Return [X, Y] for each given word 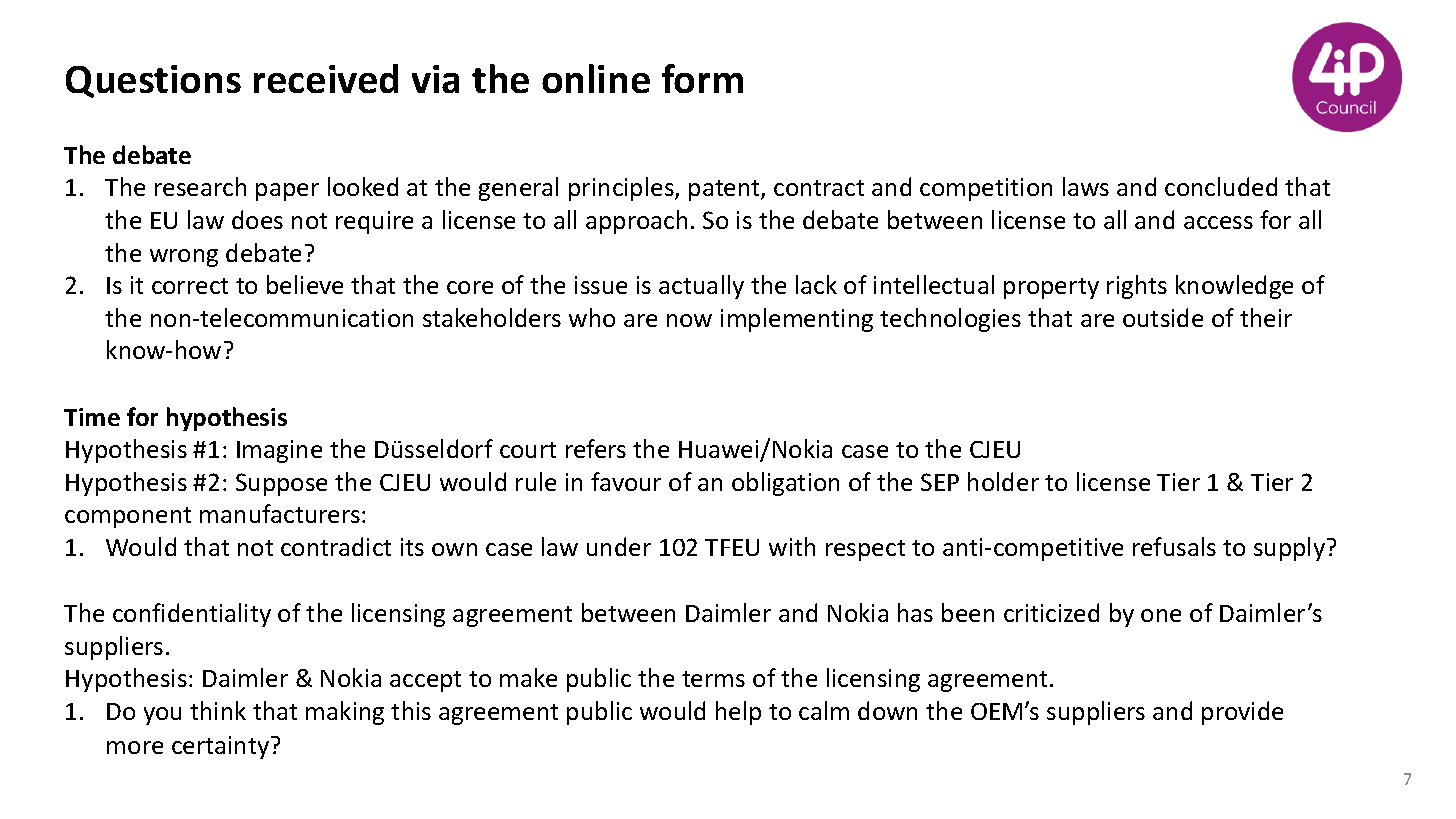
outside [1163, 317]
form [702, 78]
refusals [1174, 546]
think [218, 710]
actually [701, 287]
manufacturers [280, 513]
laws [1086, 186]
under [619, 546]
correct [190, 286]
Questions [153, 81]
